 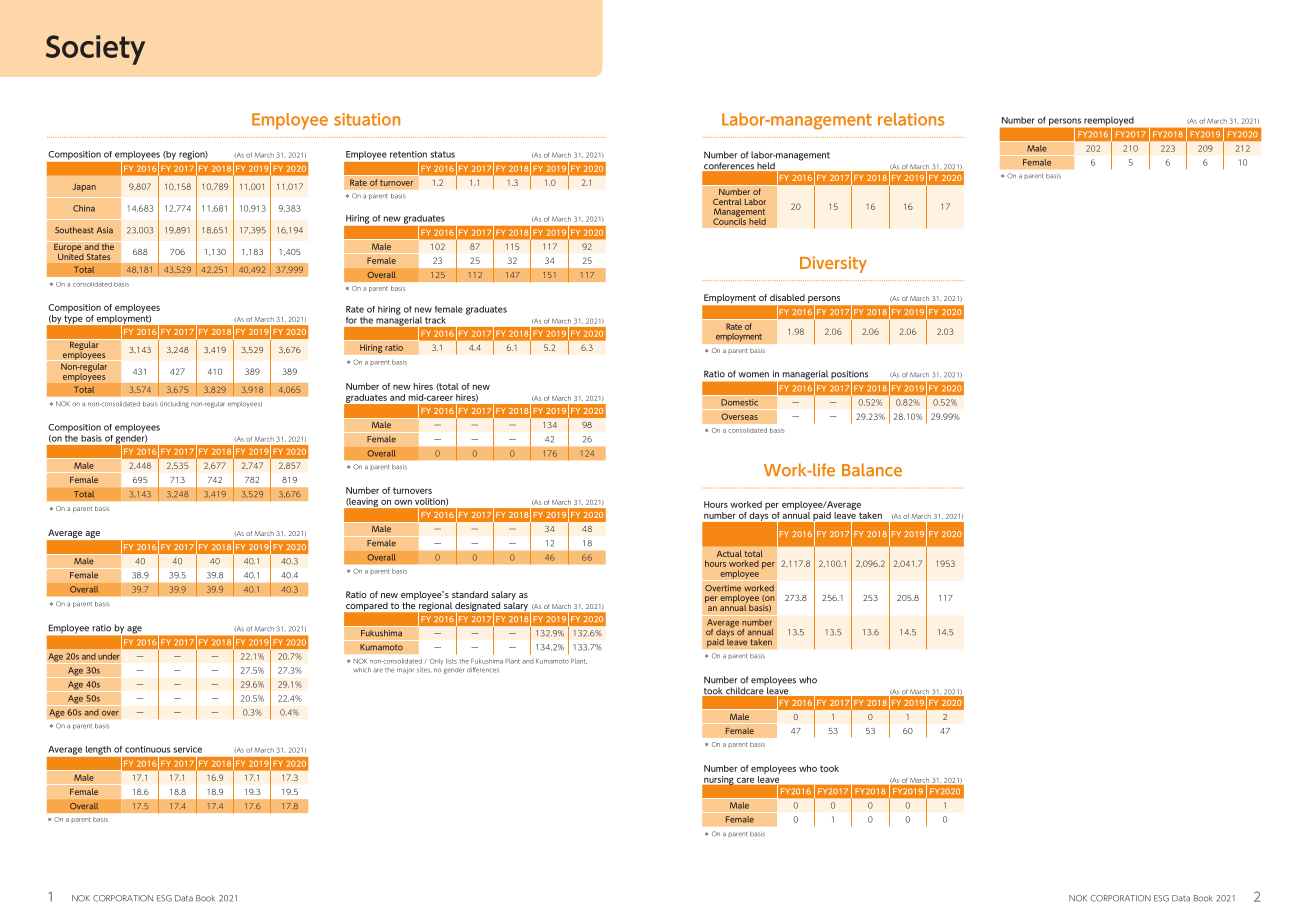 I want to click on Society, so click(x=95, y=50).
